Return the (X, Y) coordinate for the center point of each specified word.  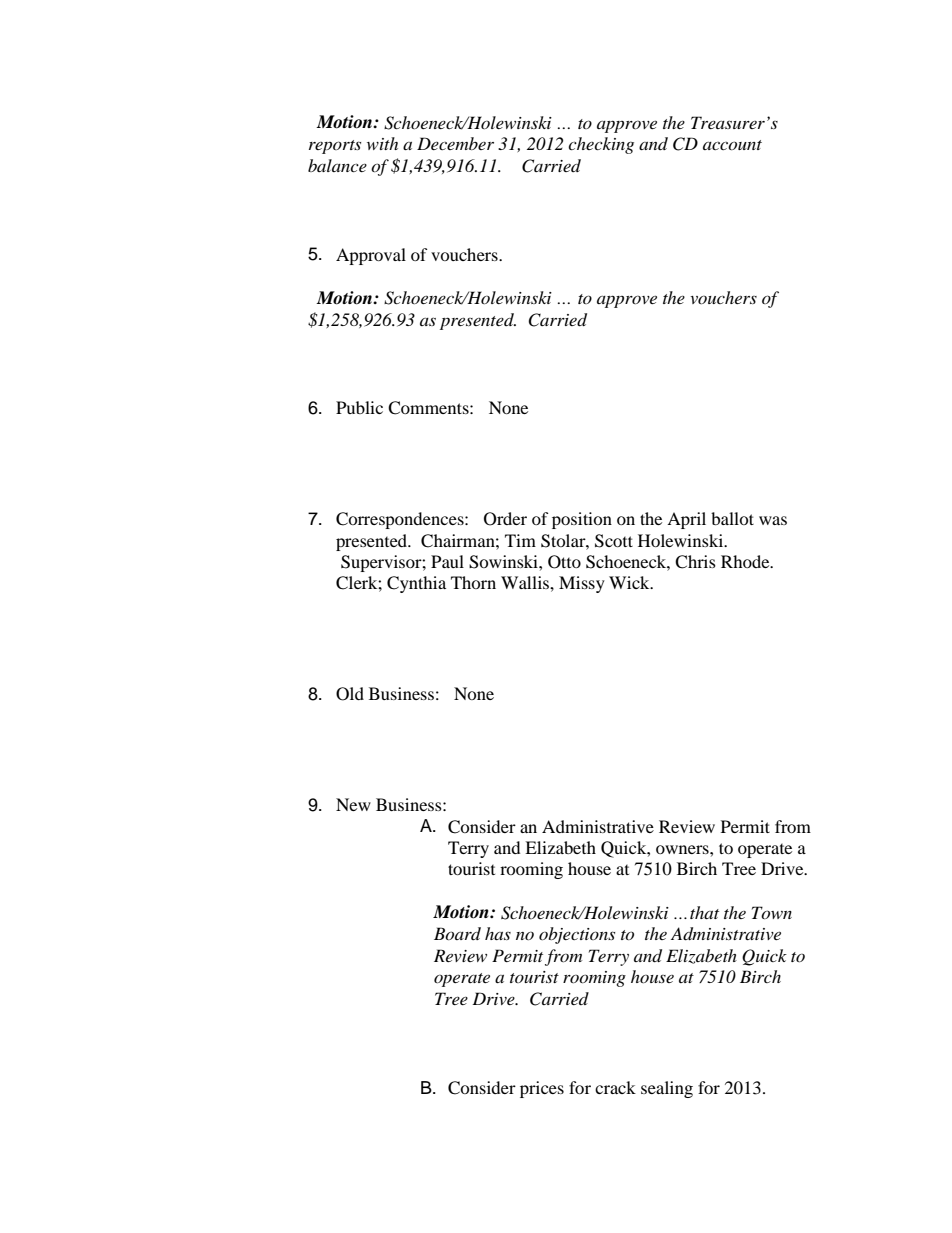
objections (577, 935)
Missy (582, 584)
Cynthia (416, 584)
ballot (732, 518)
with (382, 143)
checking (601, 145)
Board (457, 933)
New (353, 804)
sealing (667, 1089)
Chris (695, 562)
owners (683, 849)
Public (359, 407)
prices (542, 1089)
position (582, 520)
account (732, 145)
